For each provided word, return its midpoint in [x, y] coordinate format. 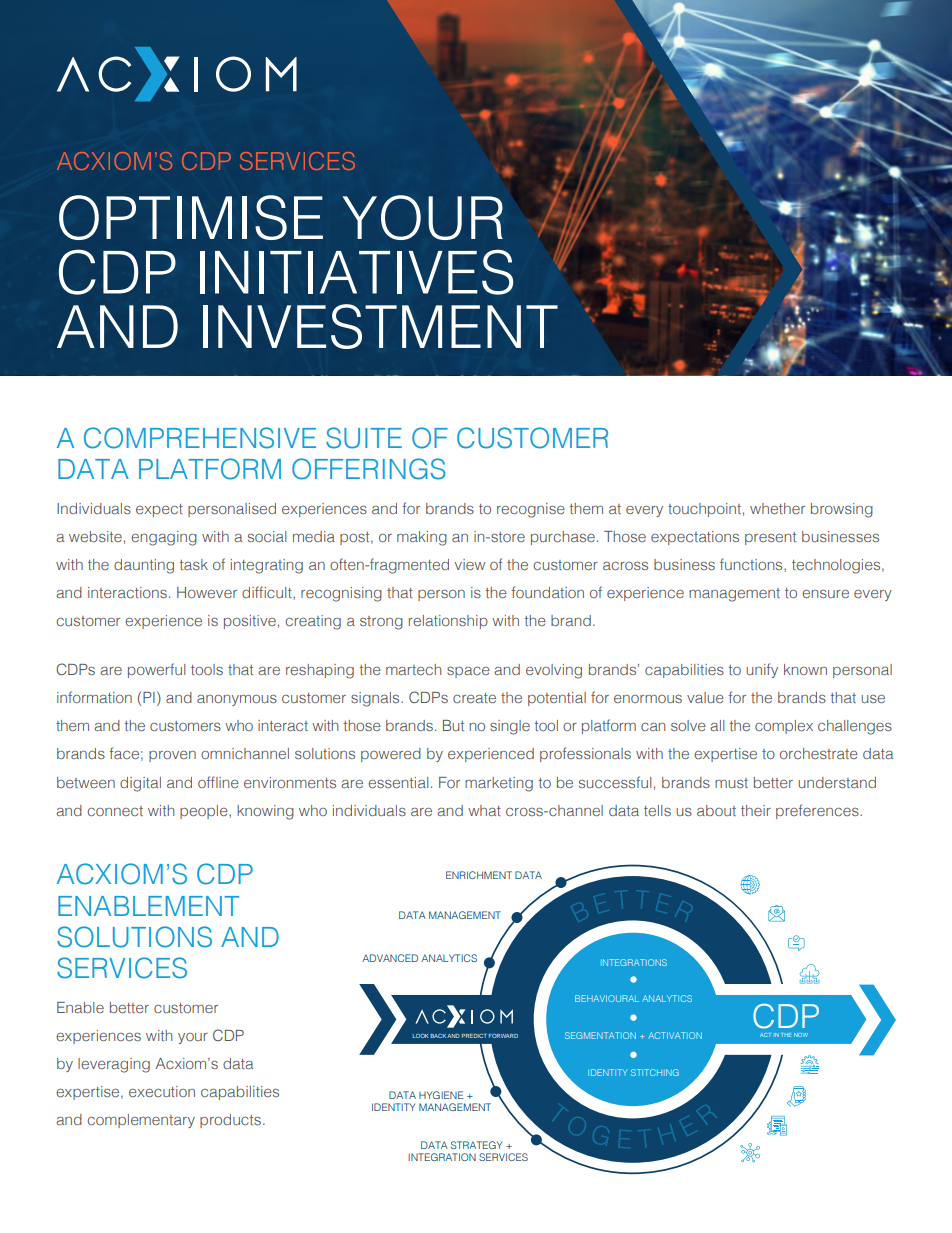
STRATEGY [476, 1145]
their [756, 810]
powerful [156, 670]
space [468, 672]
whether [777, 508]
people [205, 812]
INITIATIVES [356, 272]
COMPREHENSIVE [200, 438]
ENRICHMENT [479, 875]
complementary [141, 1121]
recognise [531, 510]
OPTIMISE [191, 217]
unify [762, 670]
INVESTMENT [380, 326]
